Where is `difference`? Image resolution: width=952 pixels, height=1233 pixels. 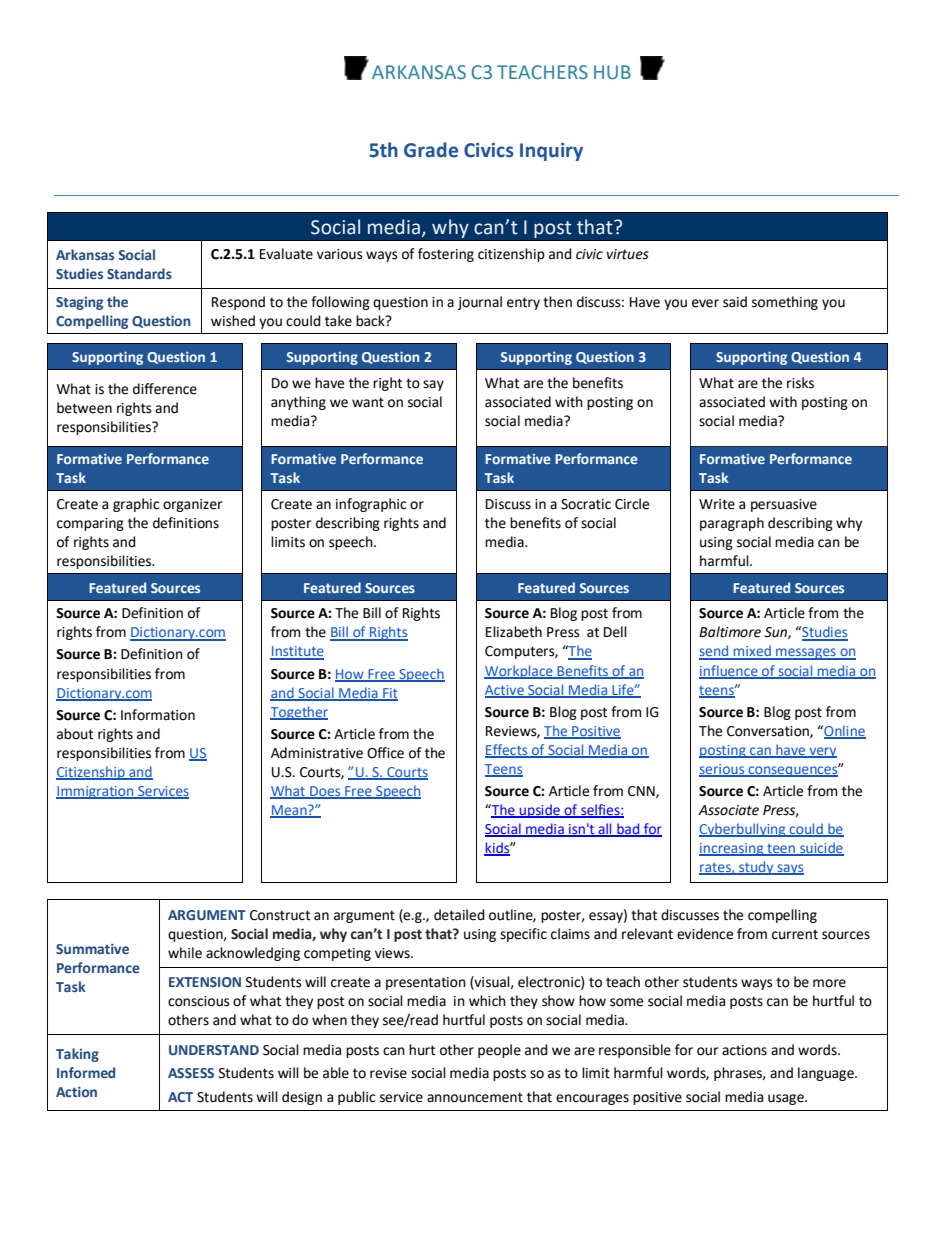
difference is located at coordinates (165, 389).
